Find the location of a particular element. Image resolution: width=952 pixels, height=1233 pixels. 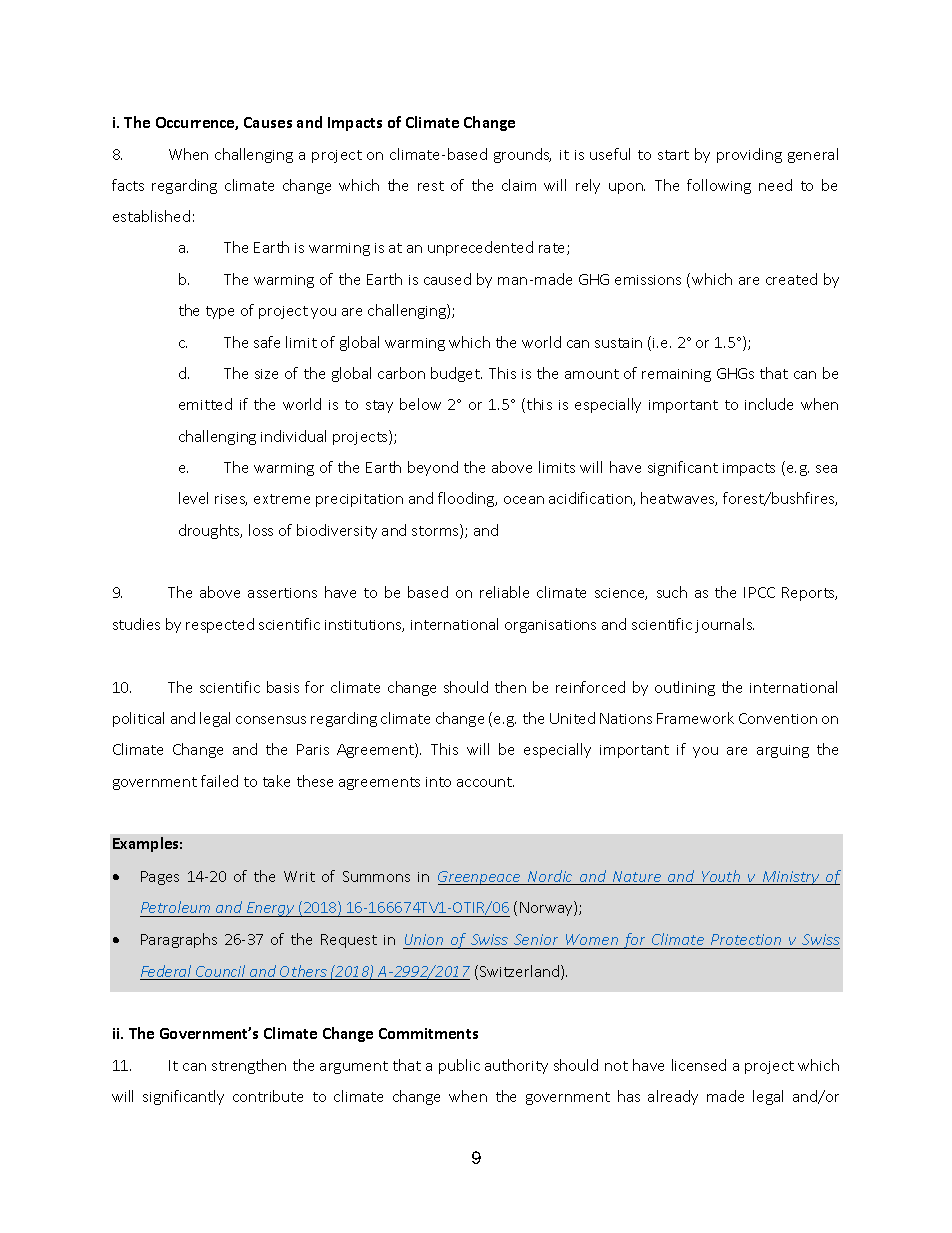

providing is located at coordinates (749, 155).
